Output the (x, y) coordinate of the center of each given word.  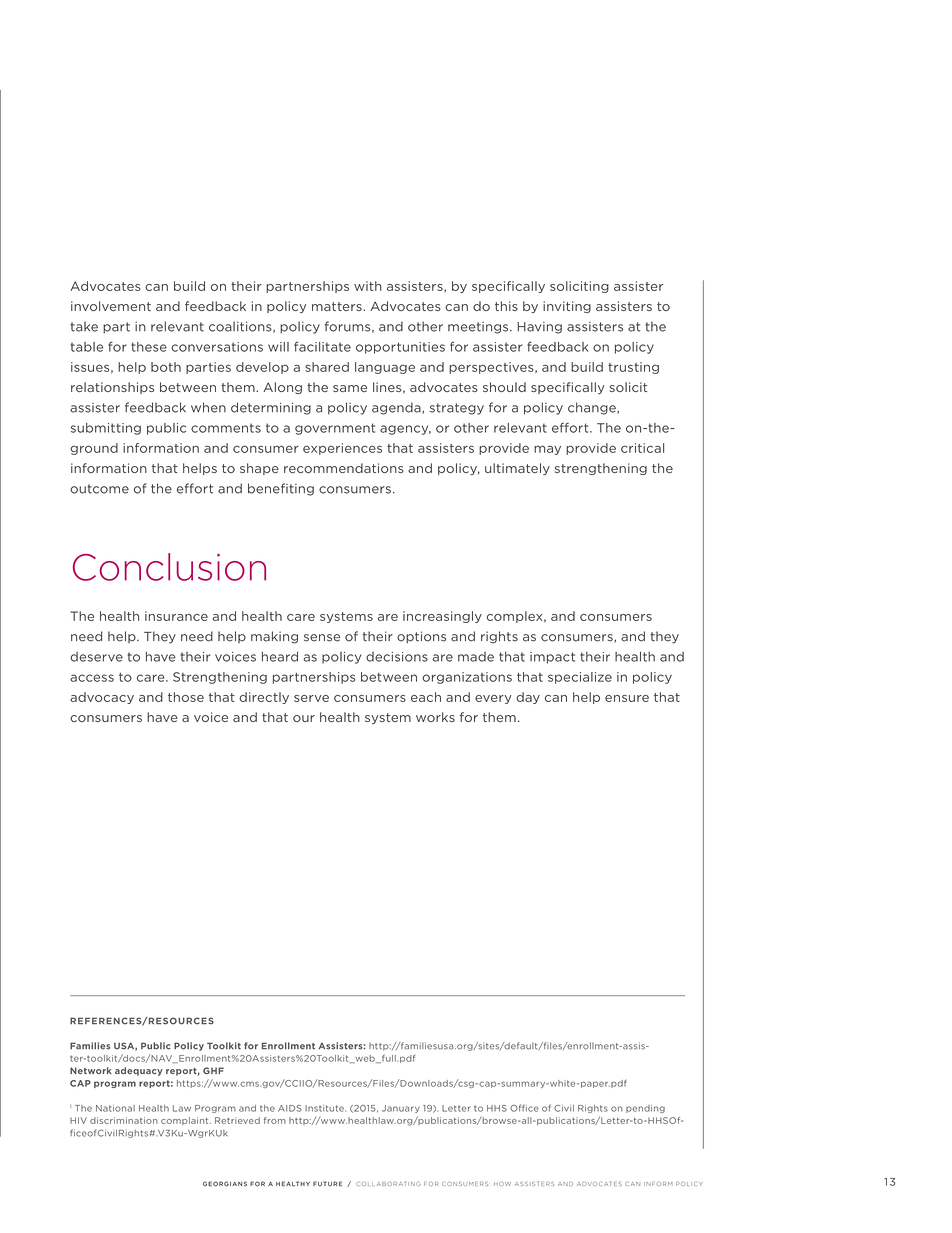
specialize (580, 678)
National (115, 1108)
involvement (111, 306)
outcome (99, 489)
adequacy (139, 1071)
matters (338, 306)
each (426, 697)
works (435, 717)
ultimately (517, 469)
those (186, 697)
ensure (627, 698)
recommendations (344, 468)
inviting (567, 307)
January (401, 1109)
